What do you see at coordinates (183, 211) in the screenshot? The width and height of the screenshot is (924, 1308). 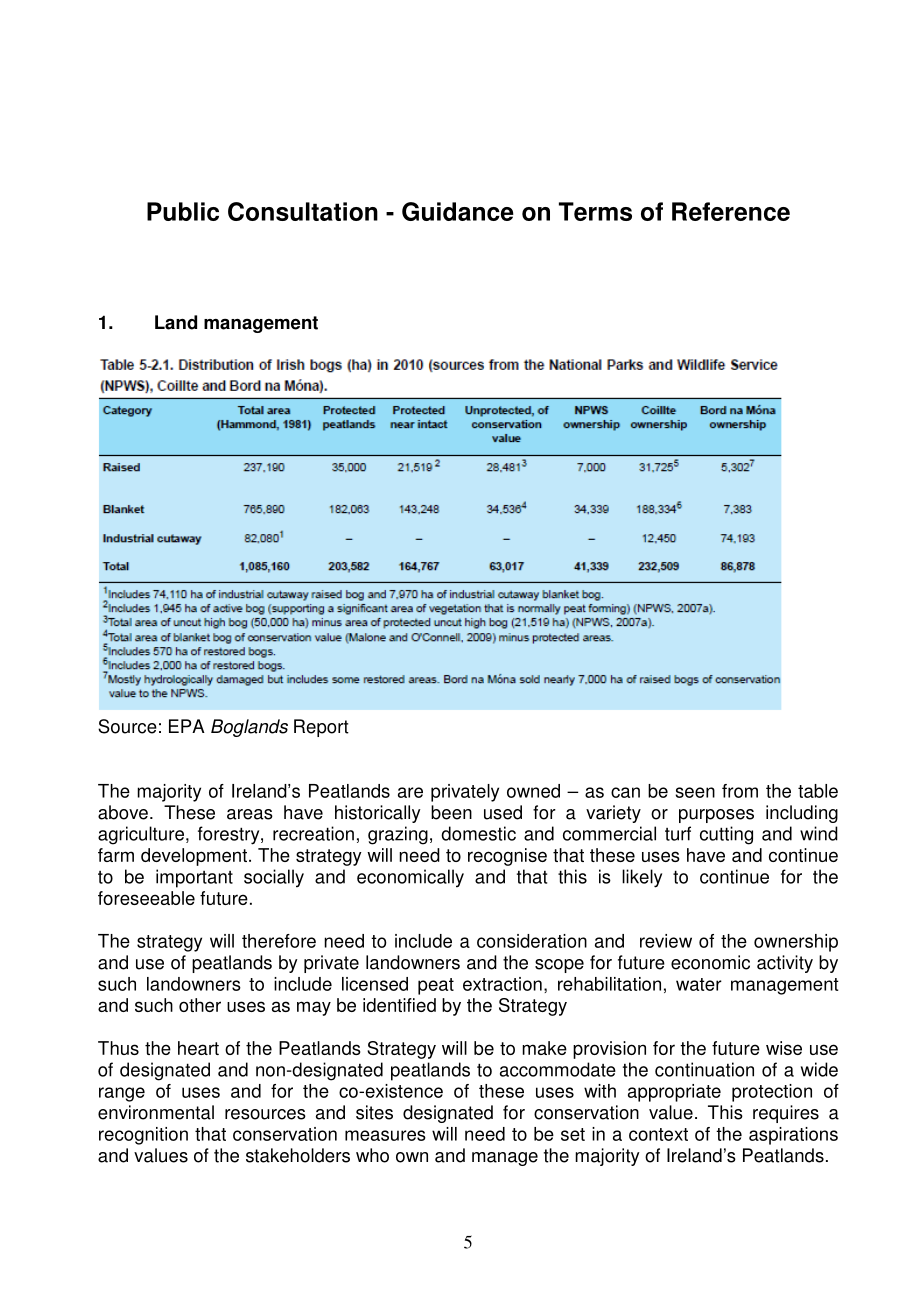 I see `Public` at bounding box center [183, 211].
